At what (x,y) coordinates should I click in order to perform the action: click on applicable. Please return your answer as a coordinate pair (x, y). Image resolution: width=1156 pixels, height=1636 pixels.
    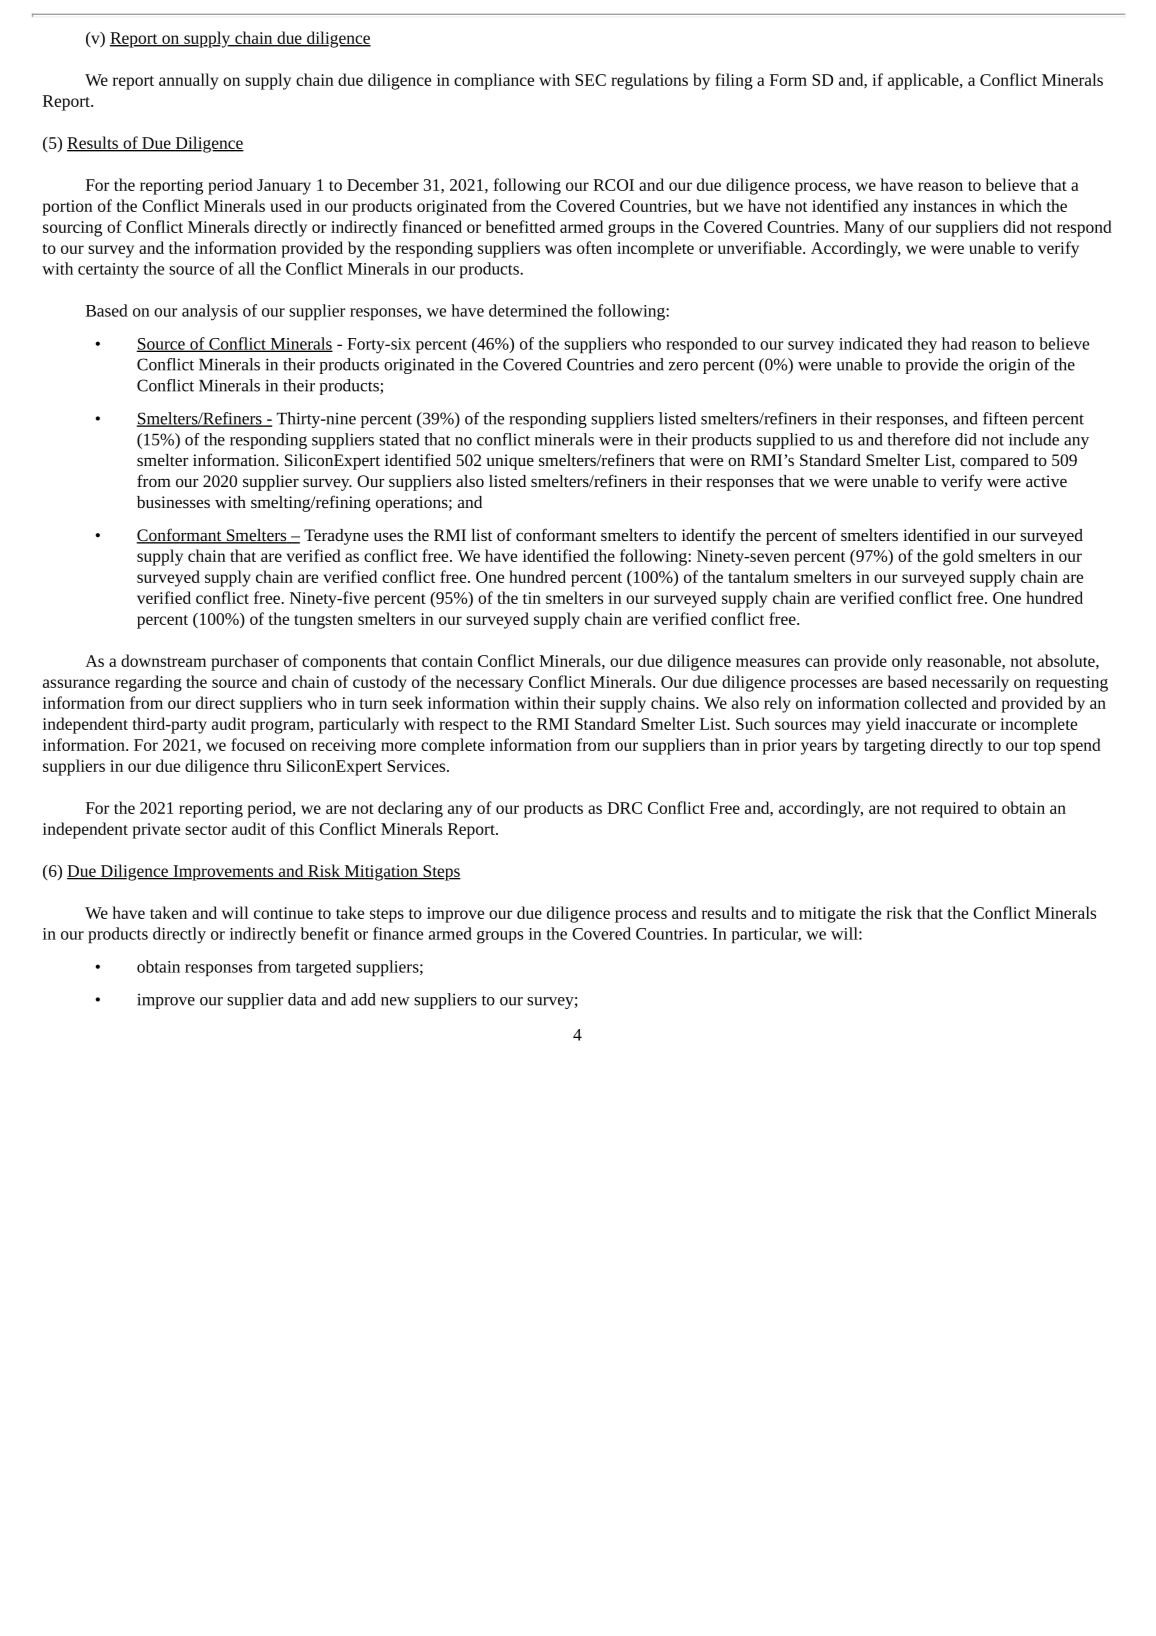
    Looking at the image, I should click on (924, 81).
